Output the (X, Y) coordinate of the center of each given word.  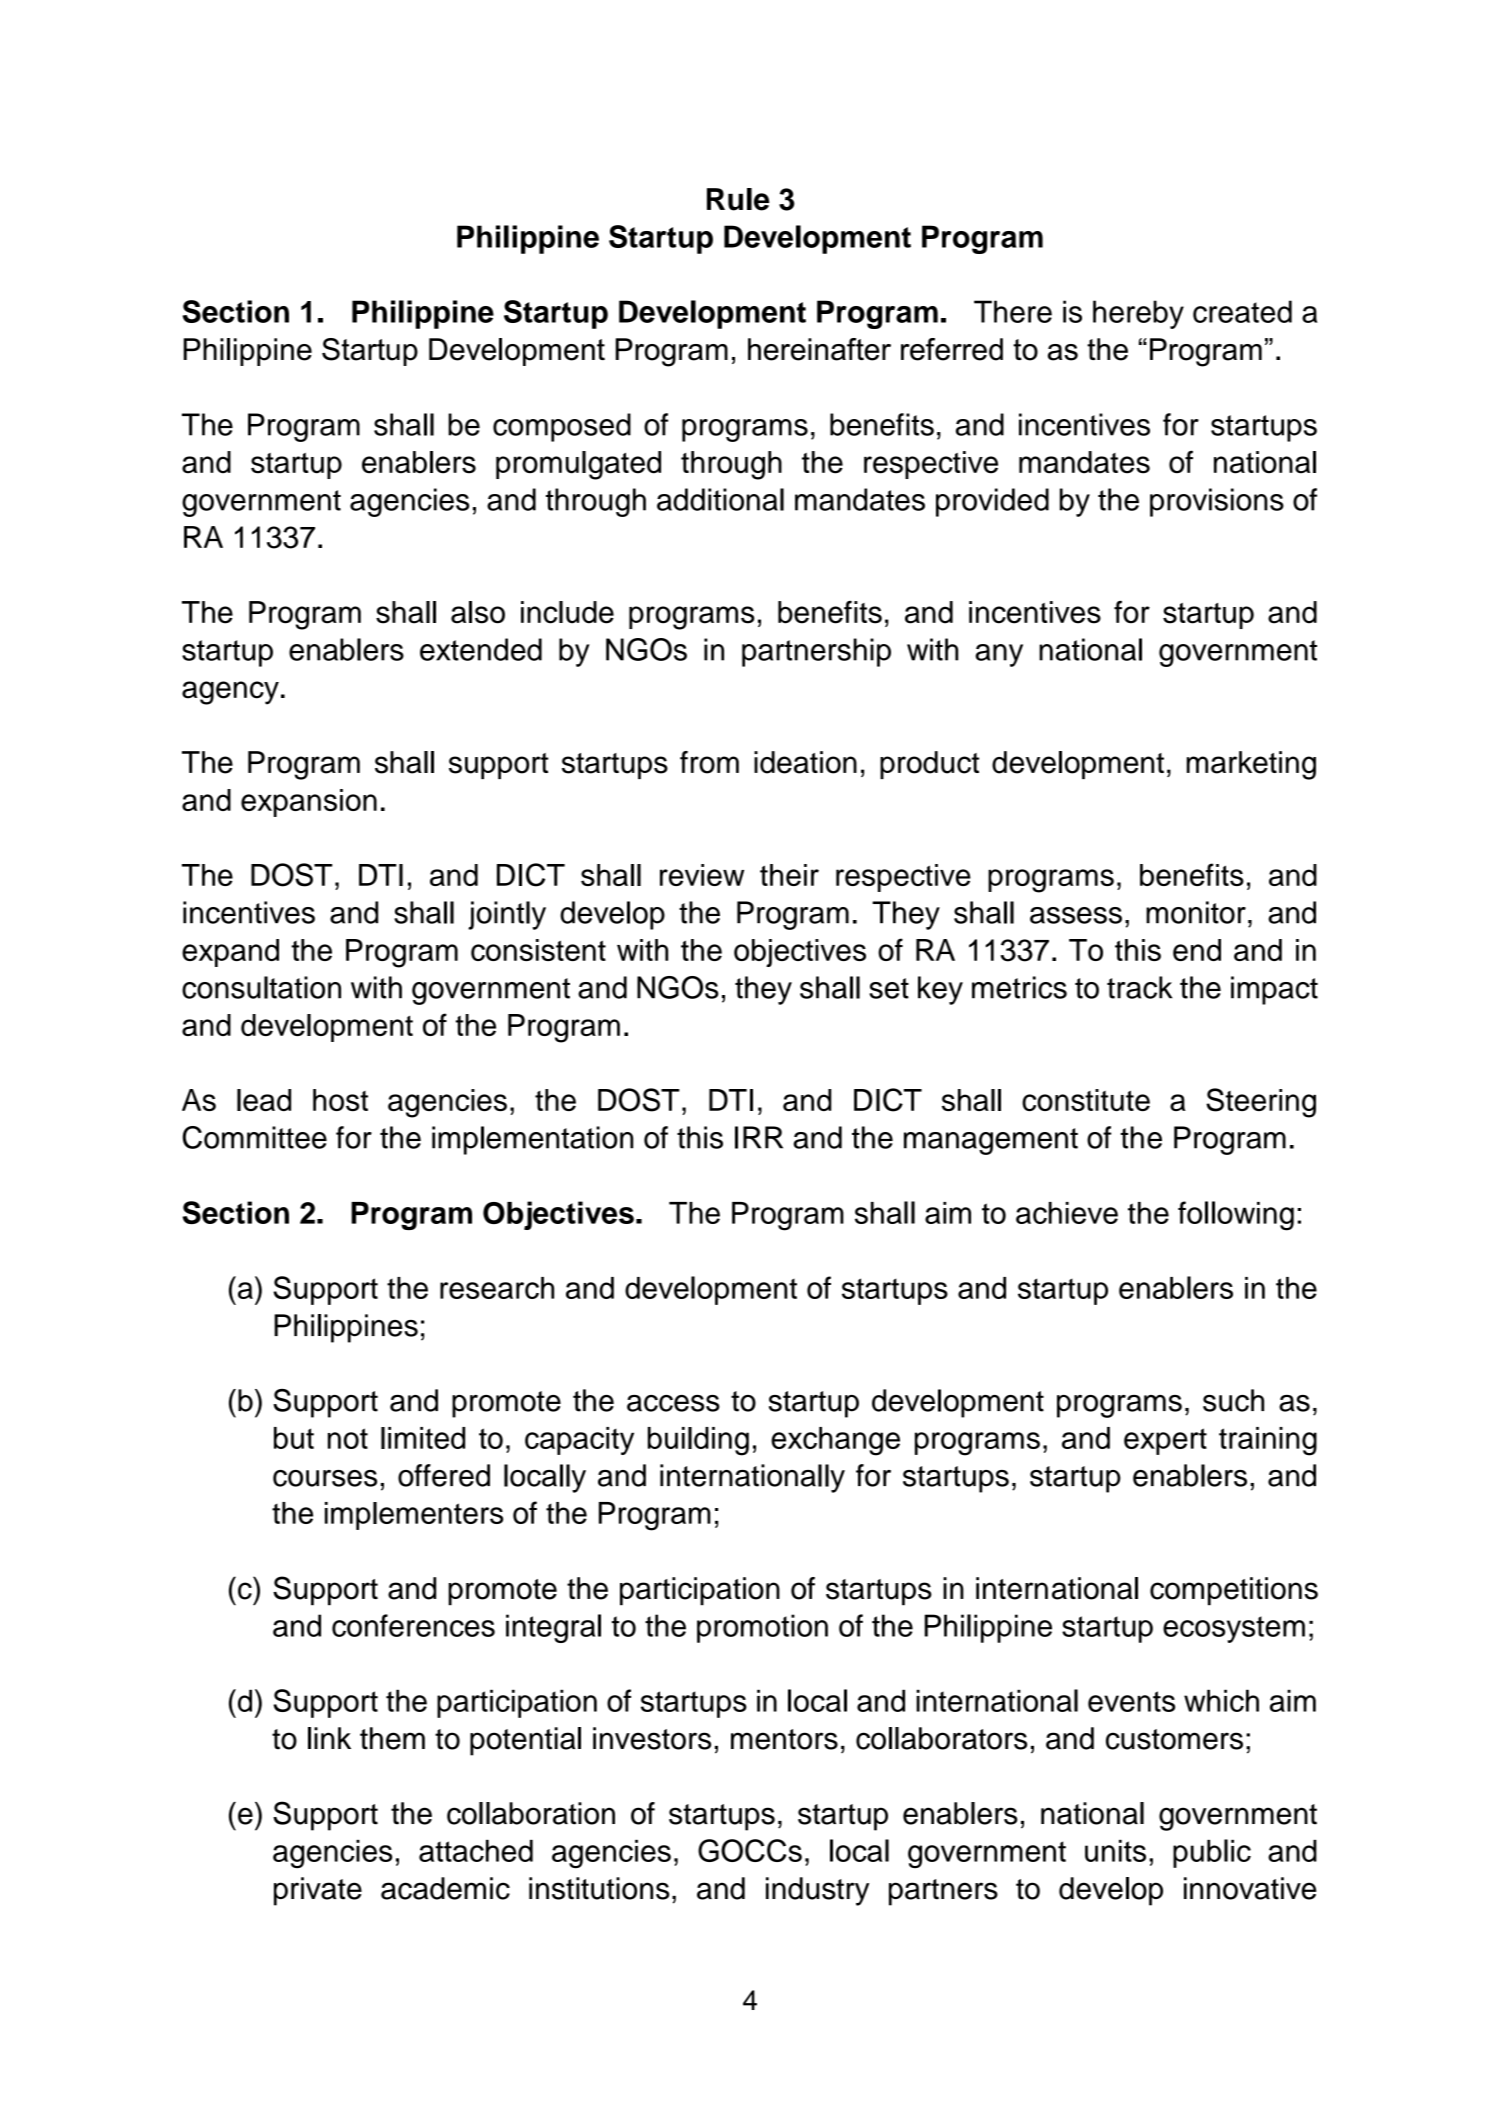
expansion (309, 803)
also (478, 612)
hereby (1138, 314)
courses (325, 1478)
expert (1165, 1441)
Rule (738, 199)
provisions (1217, 502)
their (789, 875)
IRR (759, 1137)
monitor (1196, 912)
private (318, 1891)
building (698, 1441)
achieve (1067, 1213)
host (340, 1100)
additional (720, 499)
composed (562, 427)
